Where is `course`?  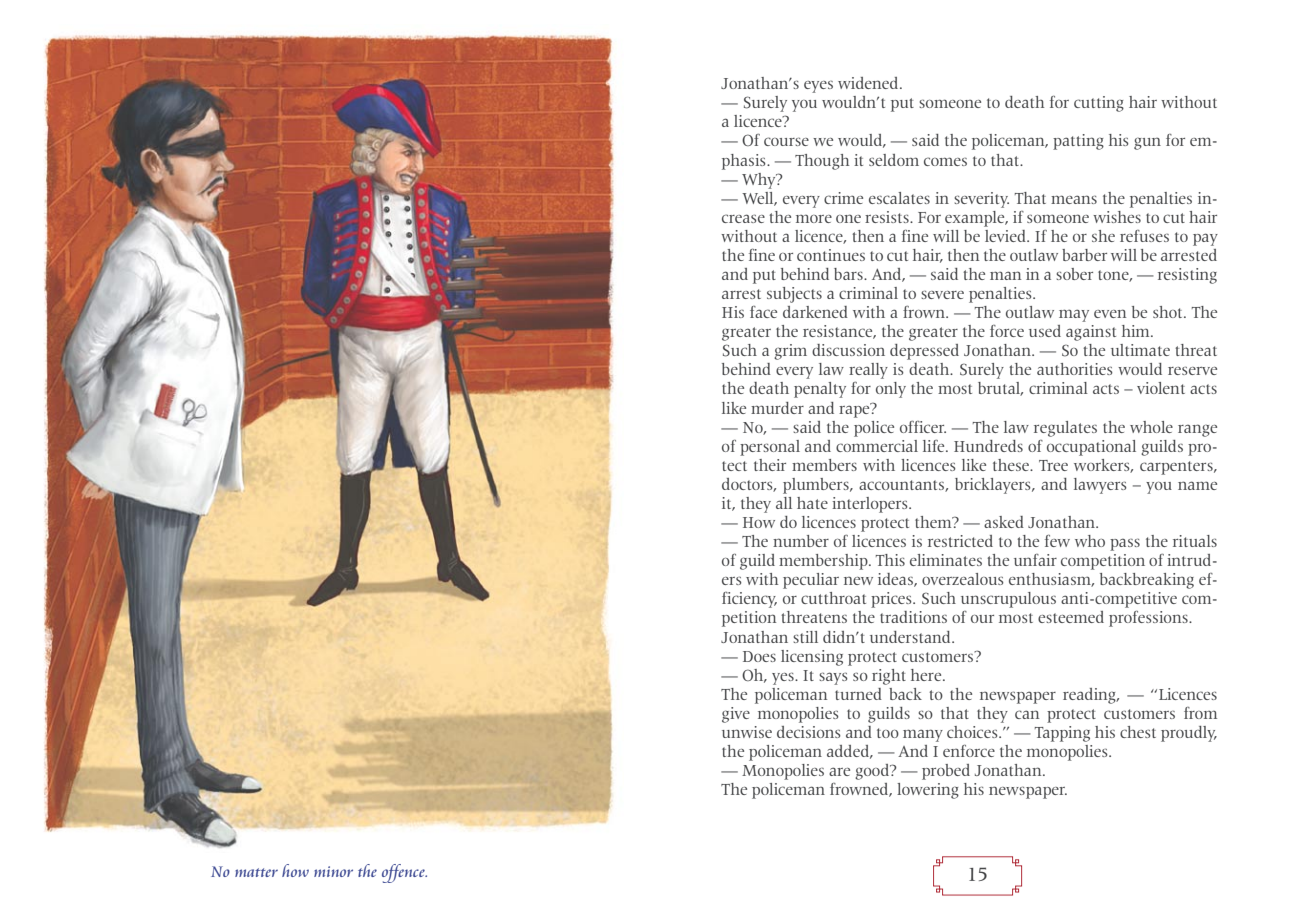
course is located at coordinates (786, 141).
